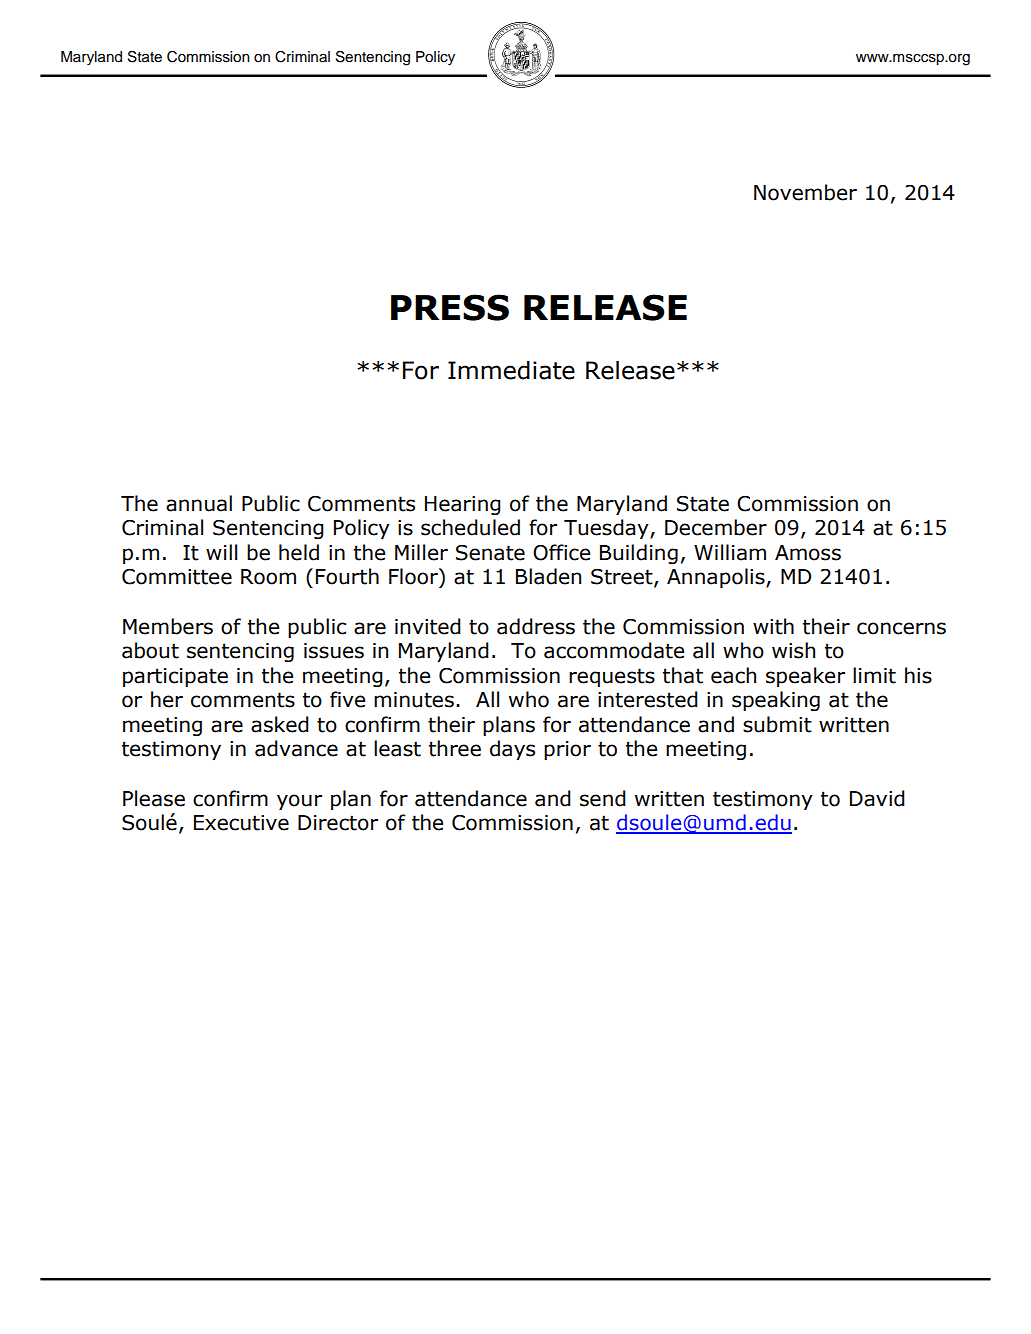  What do you see at coordinates (511, 370) in the screenshot?
I see `Immediate` at bounding box center [511, 370].
